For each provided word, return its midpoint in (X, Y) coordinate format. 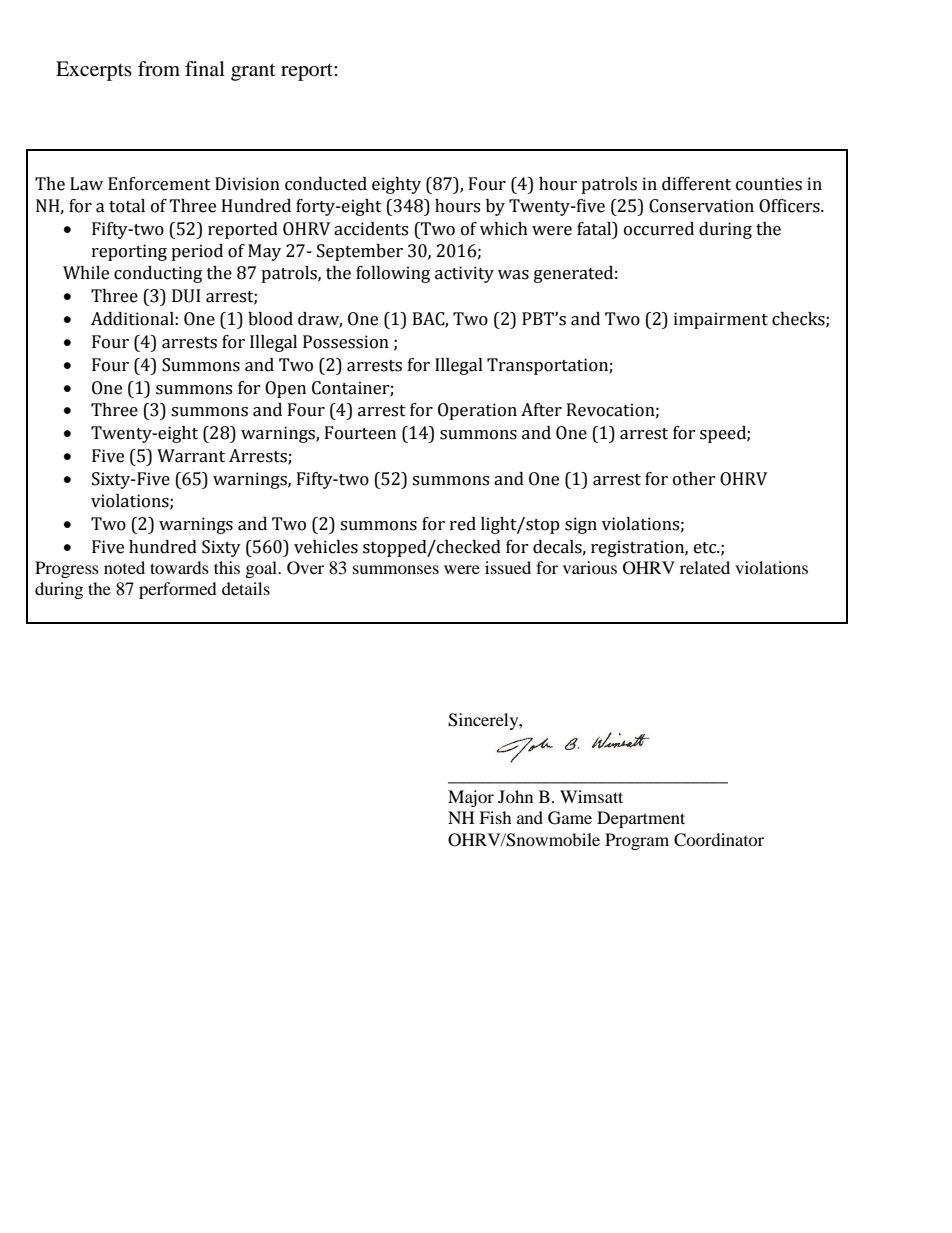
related (705, 567)
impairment (721, 320)
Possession (346, 342)
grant (253, 72)
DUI (186, 296)
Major (471, 798)
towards (179, 567)
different (696, 184)
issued (508, 567)
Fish (495, 817)
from (159, 69)
